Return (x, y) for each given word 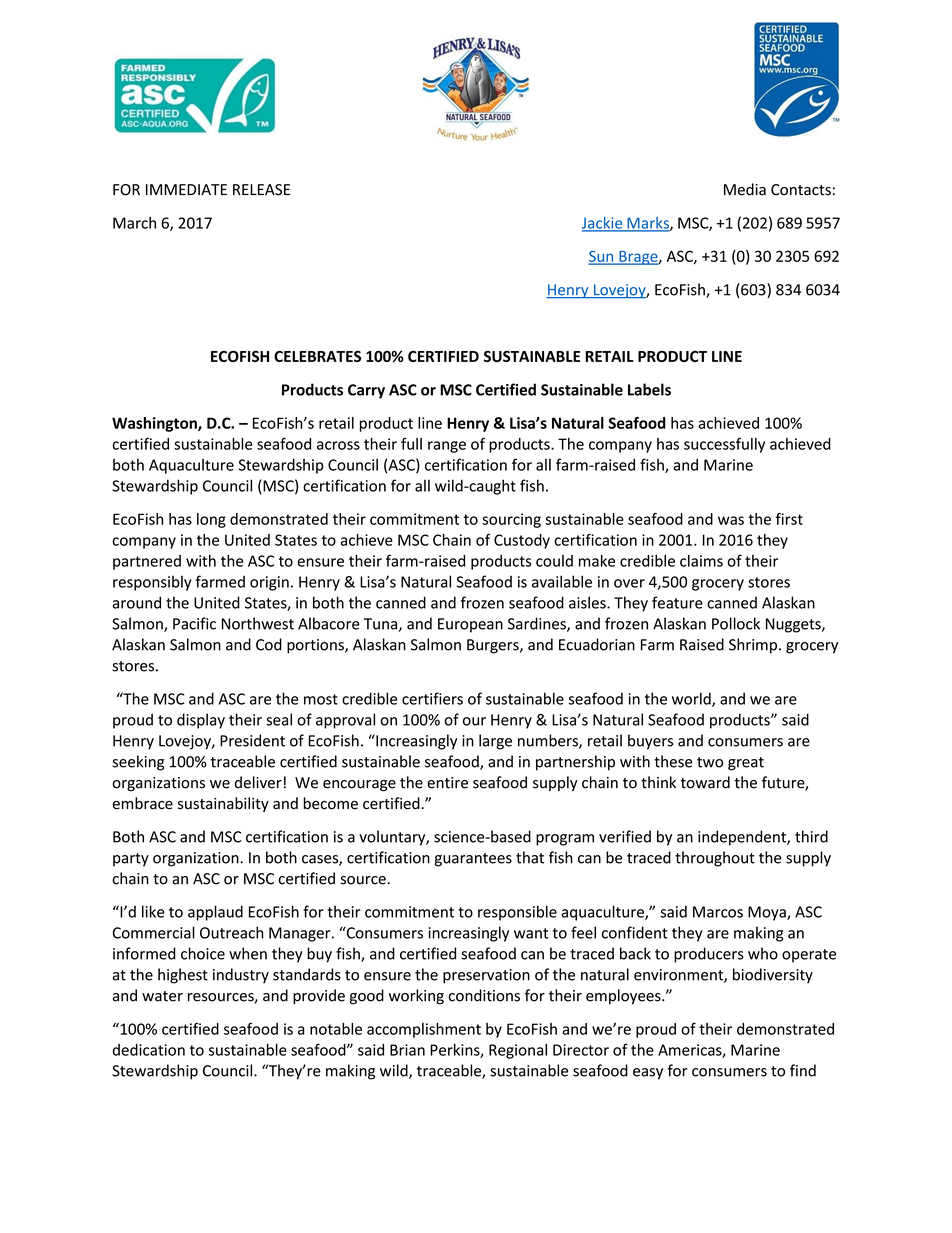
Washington (155, 424)
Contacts (801, 190)
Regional (518, 1051)
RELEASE (261, 190)
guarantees (473, 860)
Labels (649, 389)
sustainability (223, 804)
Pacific (194, 623)
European (470, 625)
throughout (715, 859)
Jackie (603, 224)
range (447, 447)
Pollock (736, 623)
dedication (149, 1050)
